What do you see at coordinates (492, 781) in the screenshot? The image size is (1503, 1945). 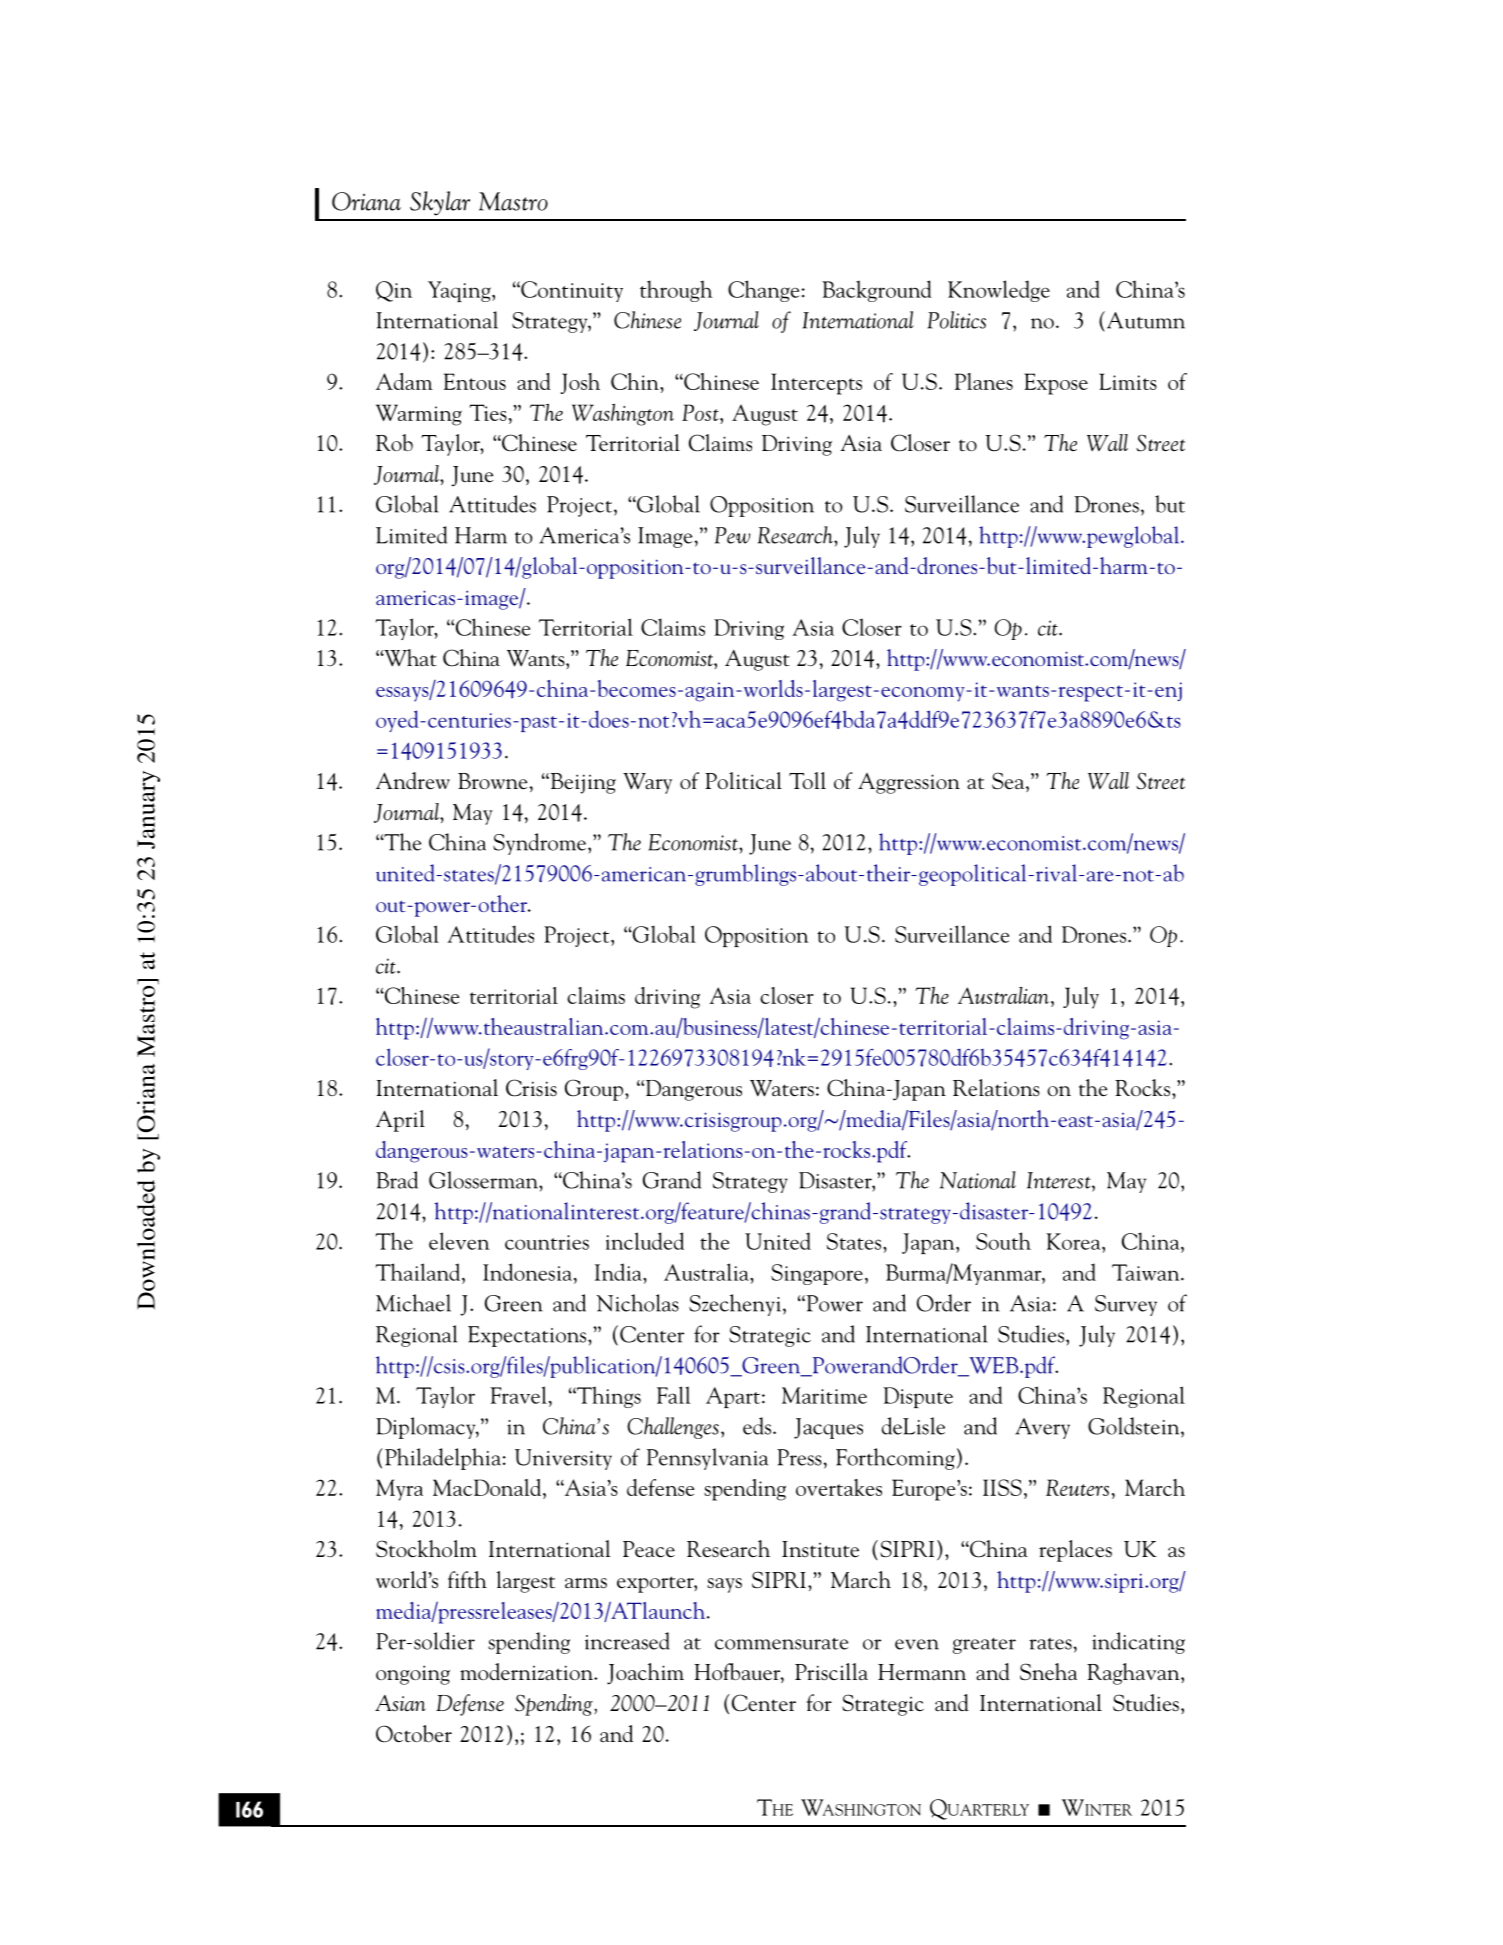 I see `Browne` at bounding box center [492, 781].
